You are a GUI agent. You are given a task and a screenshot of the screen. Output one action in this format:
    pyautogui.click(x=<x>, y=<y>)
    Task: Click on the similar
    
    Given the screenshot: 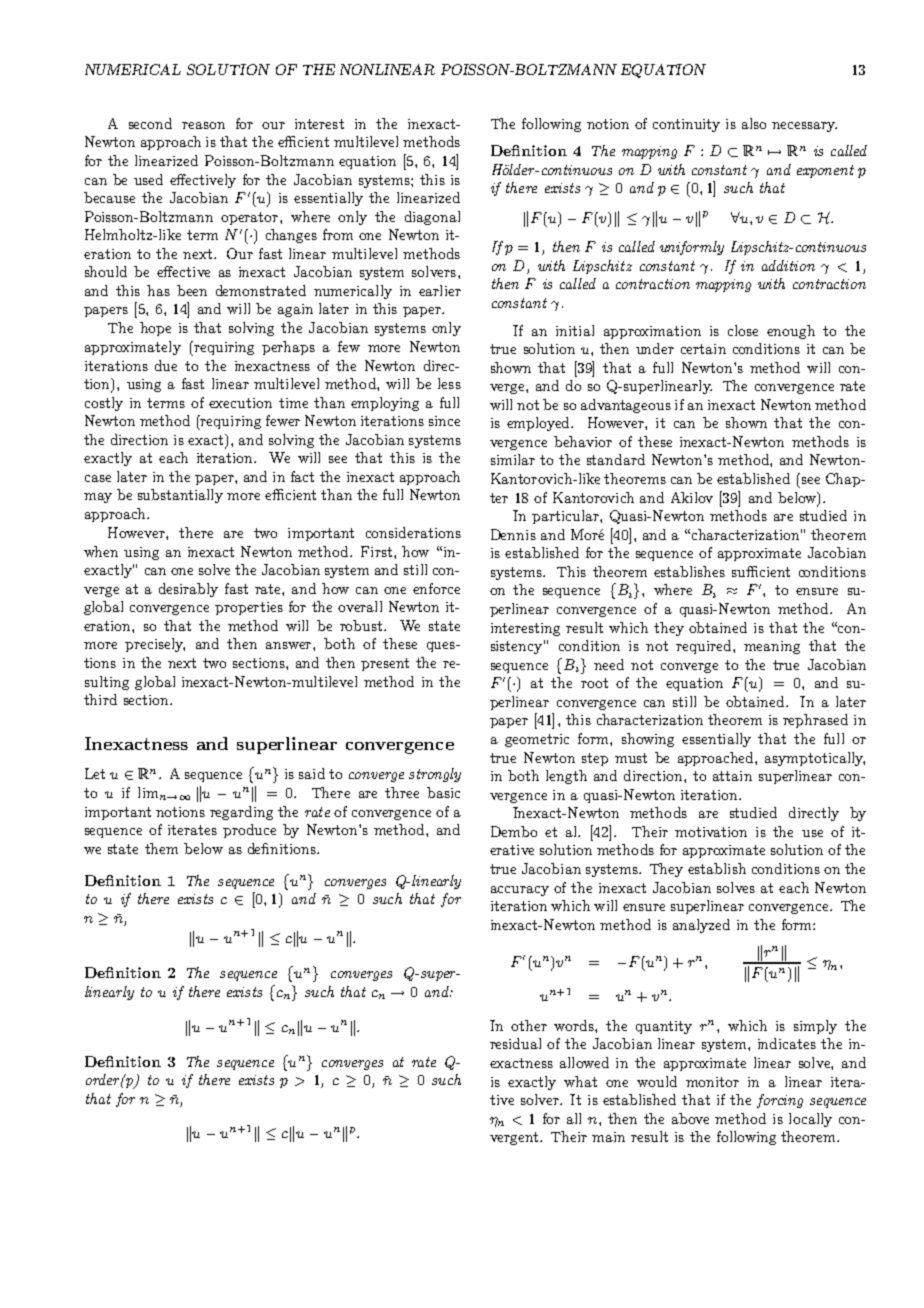 What is the action you would take?
    pyautogui.click(x=513, y=459)
